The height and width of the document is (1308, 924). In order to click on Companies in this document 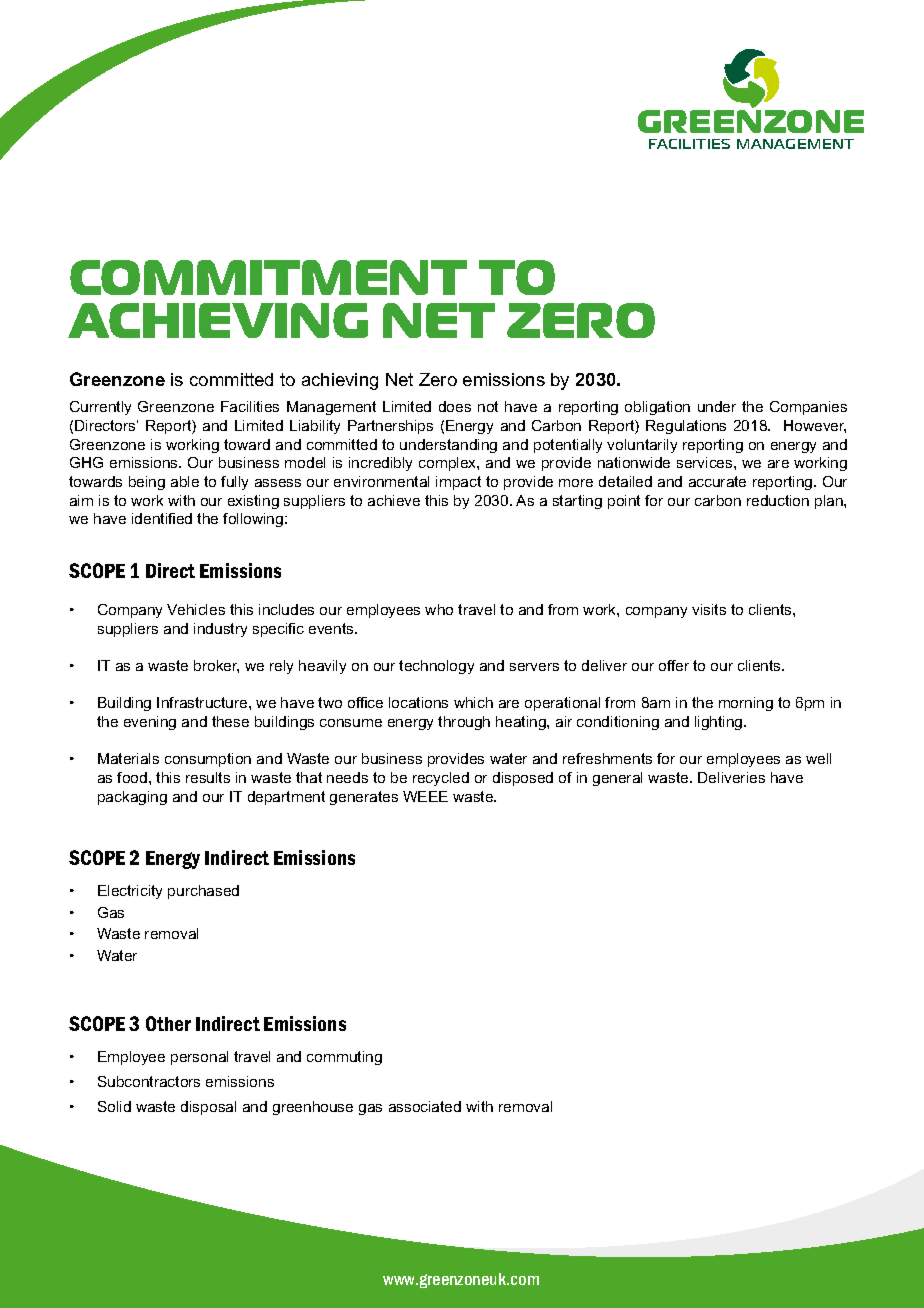, I will do `click(808, 408)`.
